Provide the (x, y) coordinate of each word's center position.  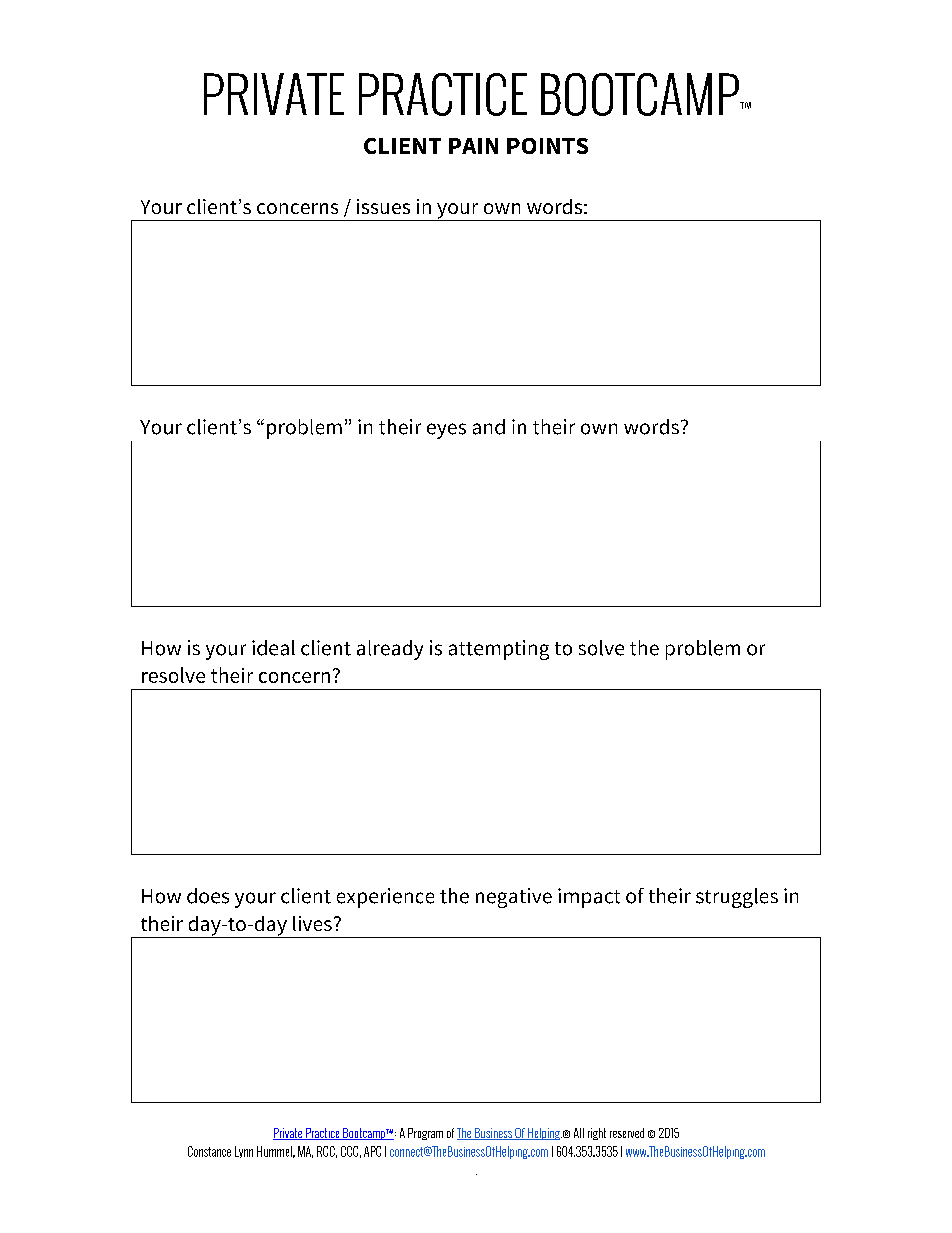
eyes (446, 431)
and (489, 427)
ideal (273, 648)
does (208, 896)
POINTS (547, 146)
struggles (737, 898)
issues (383, 206)
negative (514, 898)
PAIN (473, 146)
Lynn (244, 1152)
